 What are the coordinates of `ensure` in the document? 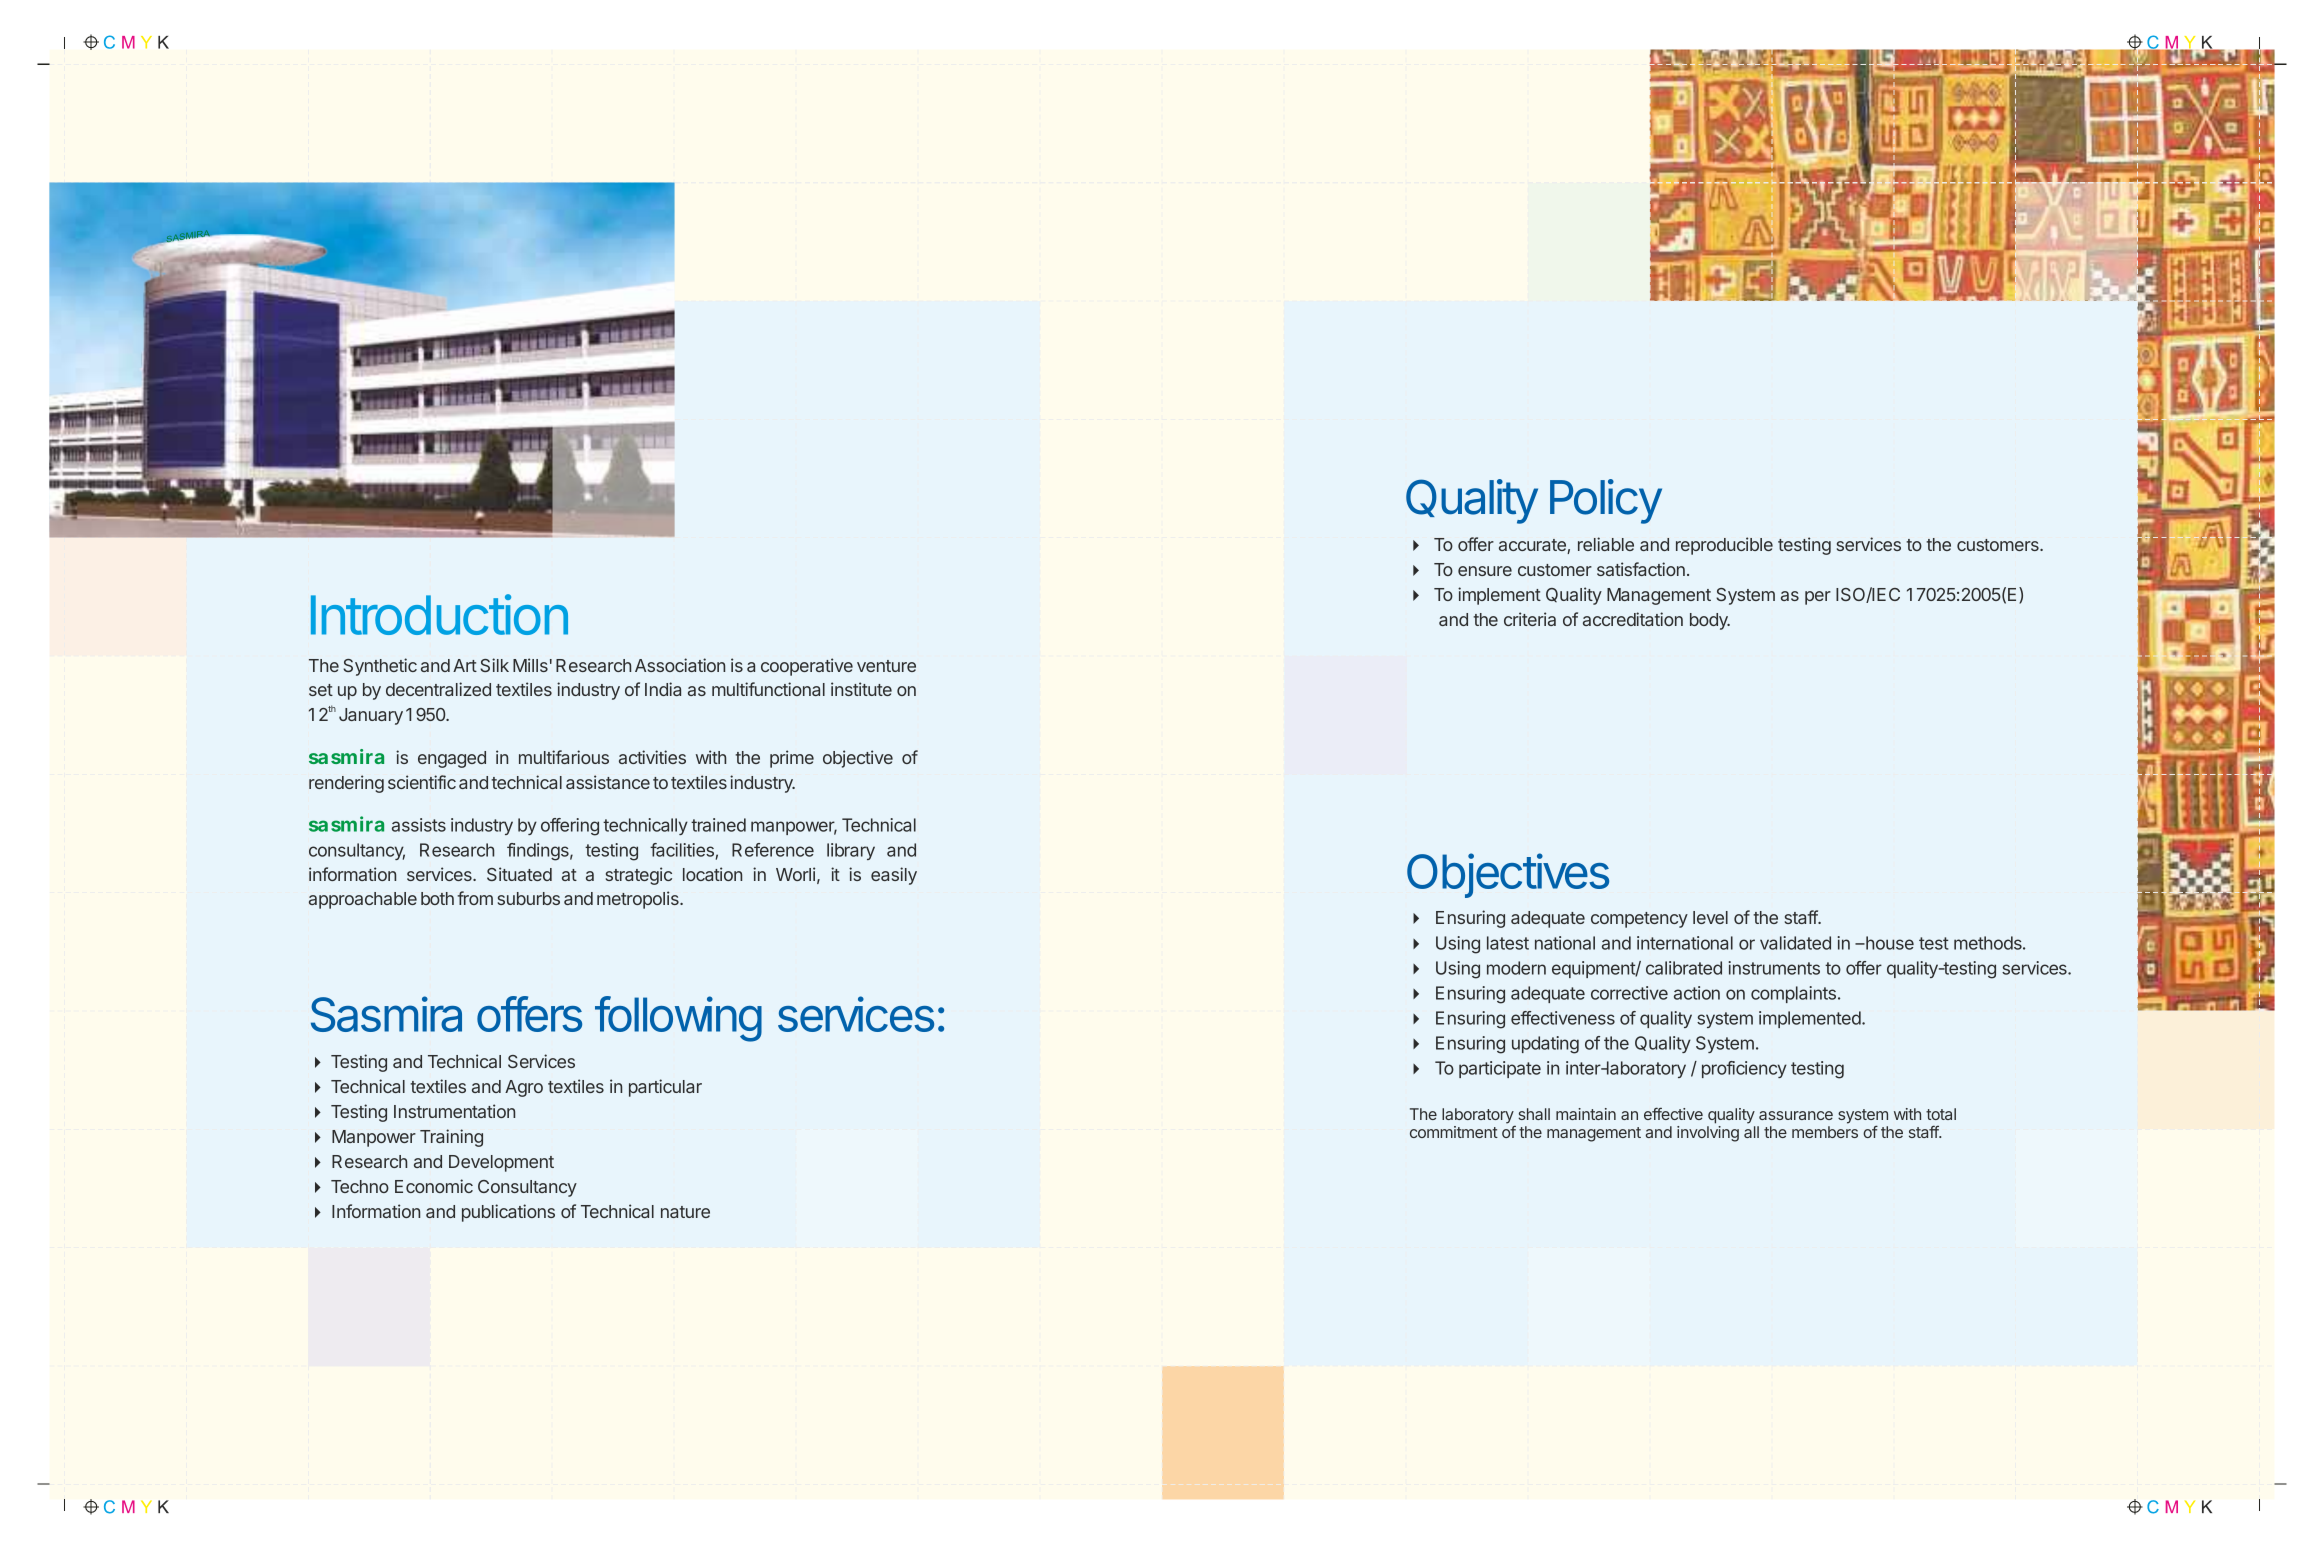 It's located at (1485, 571).
